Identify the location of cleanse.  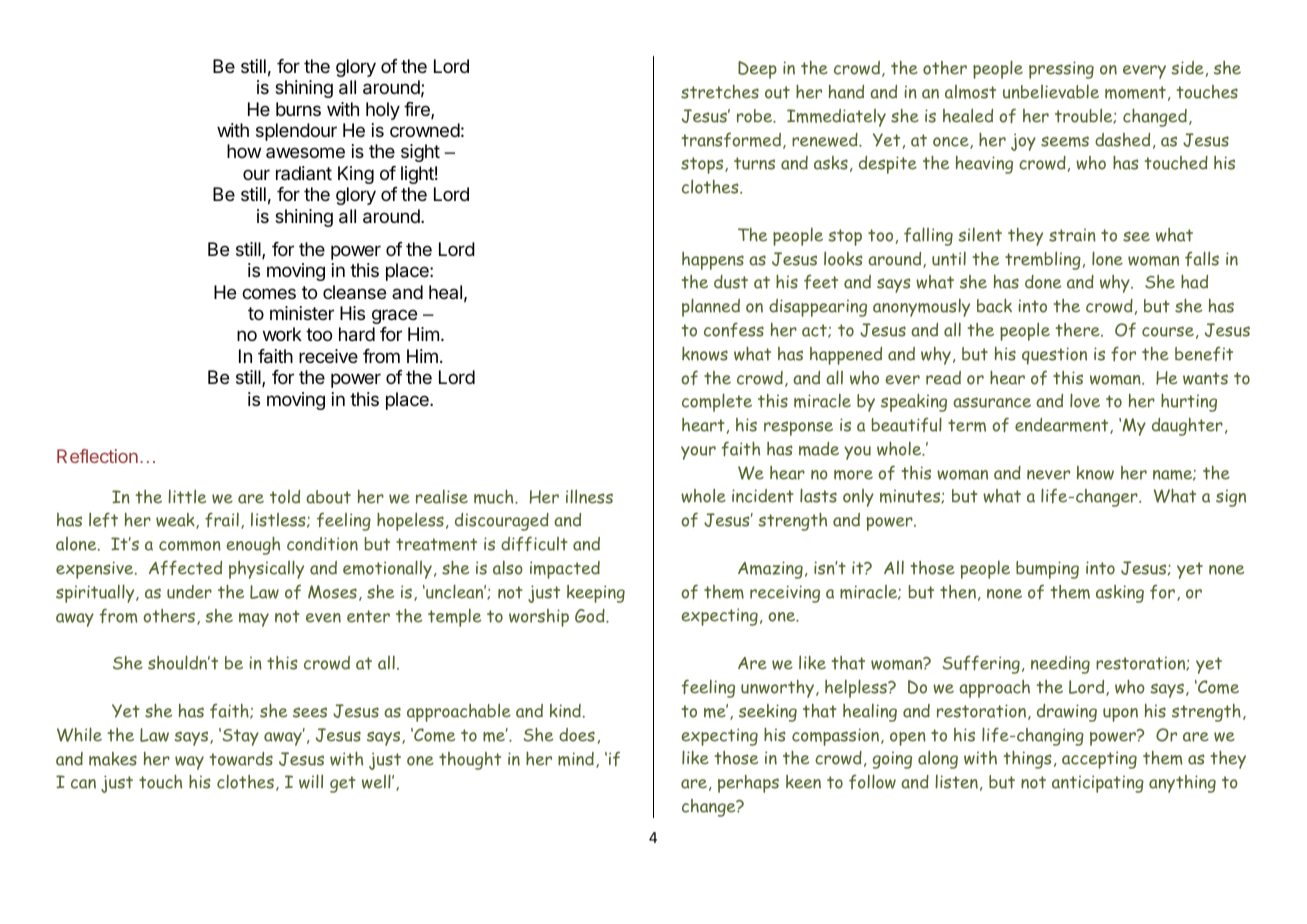
(354, 292).
